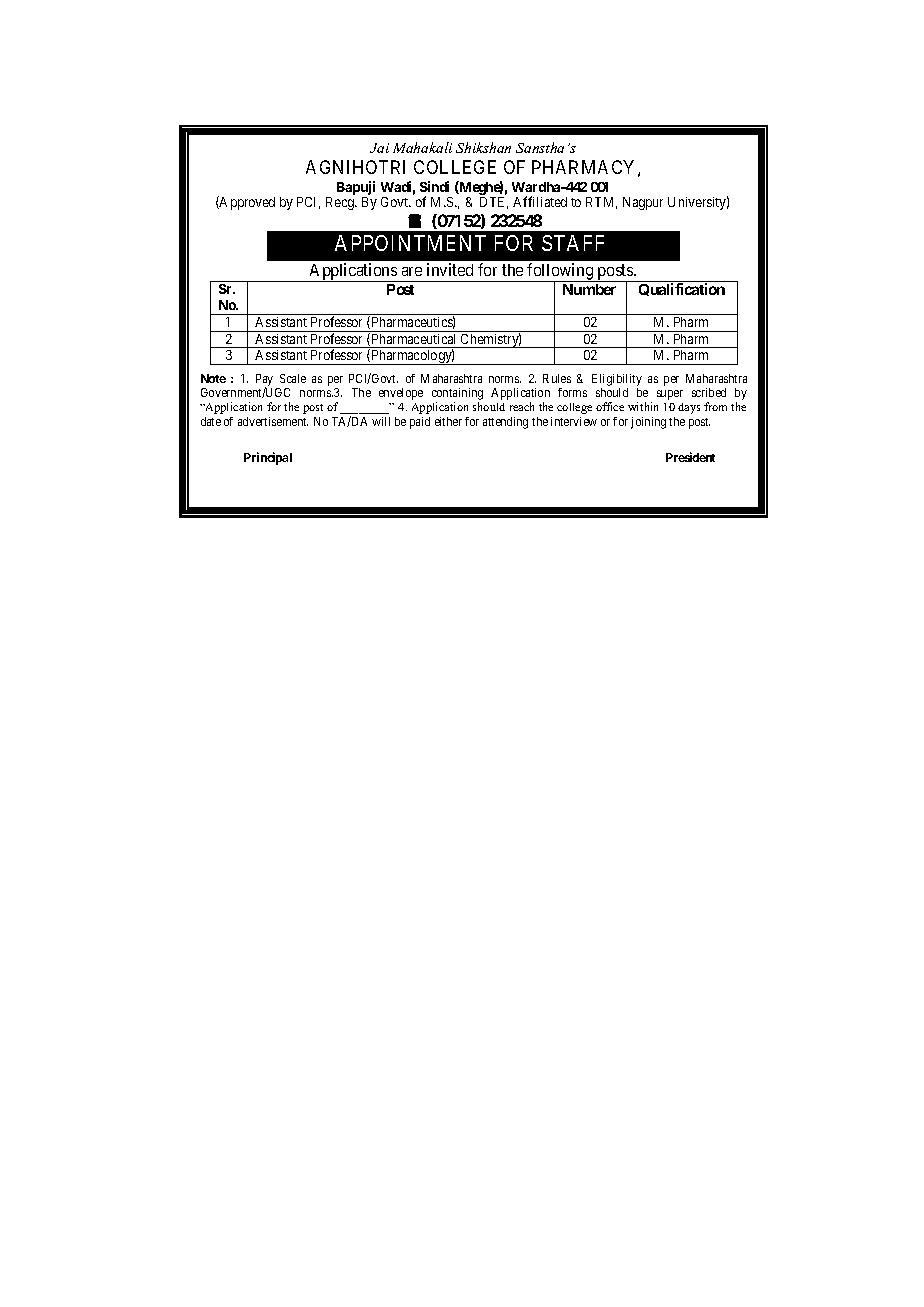 Image resolution: width=924 pixels, height=1307 pixels. I want to click on Principal, so click(268, 458).
